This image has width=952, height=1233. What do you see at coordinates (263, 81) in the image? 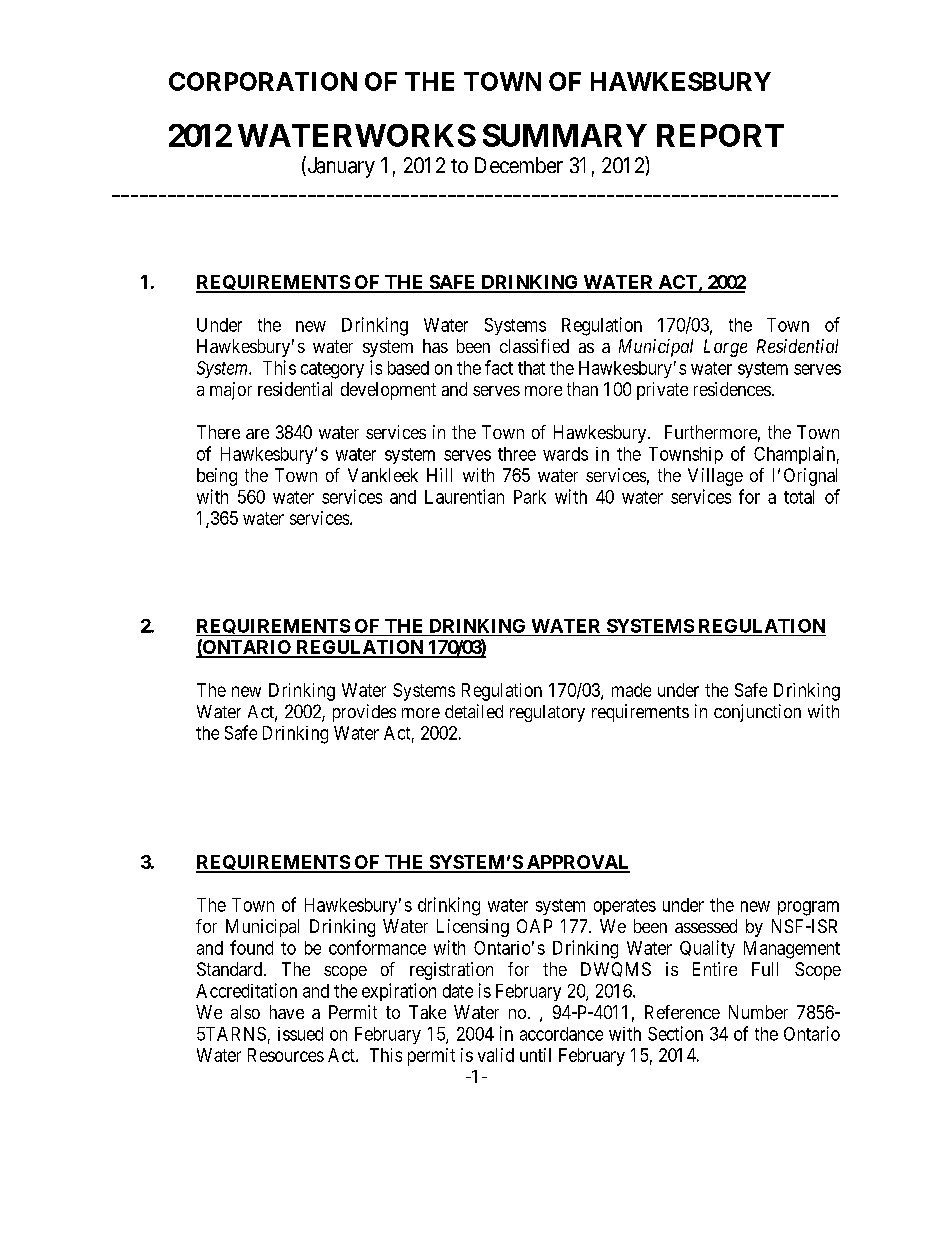
I see `CORPORATION` at bounding box center [263, 81].
